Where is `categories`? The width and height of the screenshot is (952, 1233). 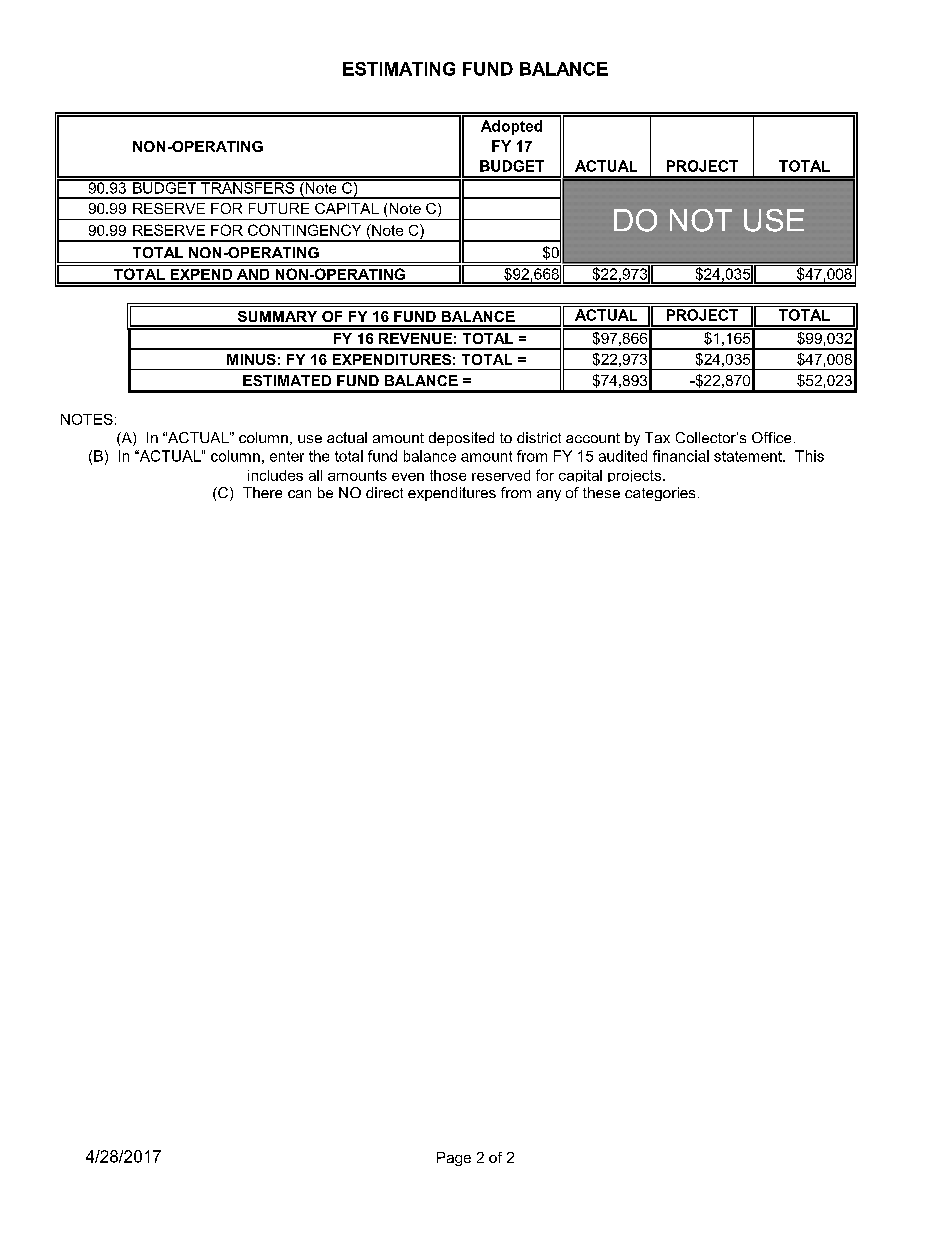 categories is located at coordinates (660, 494).
